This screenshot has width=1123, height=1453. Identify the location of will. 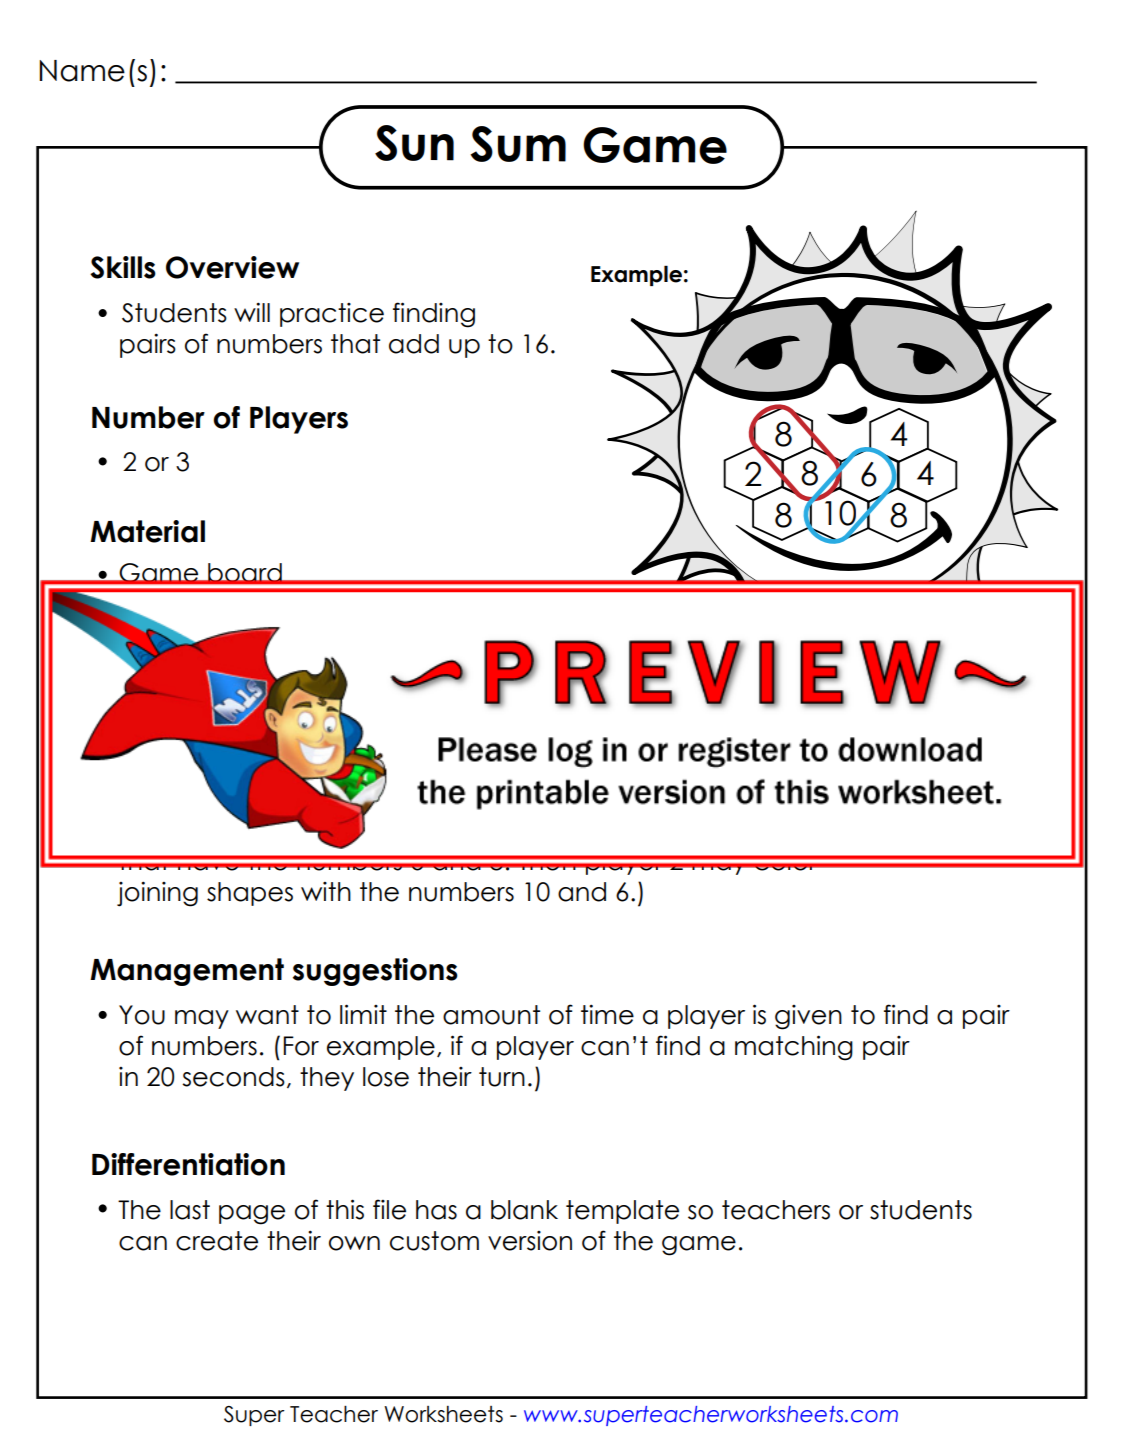
(252, 312).
